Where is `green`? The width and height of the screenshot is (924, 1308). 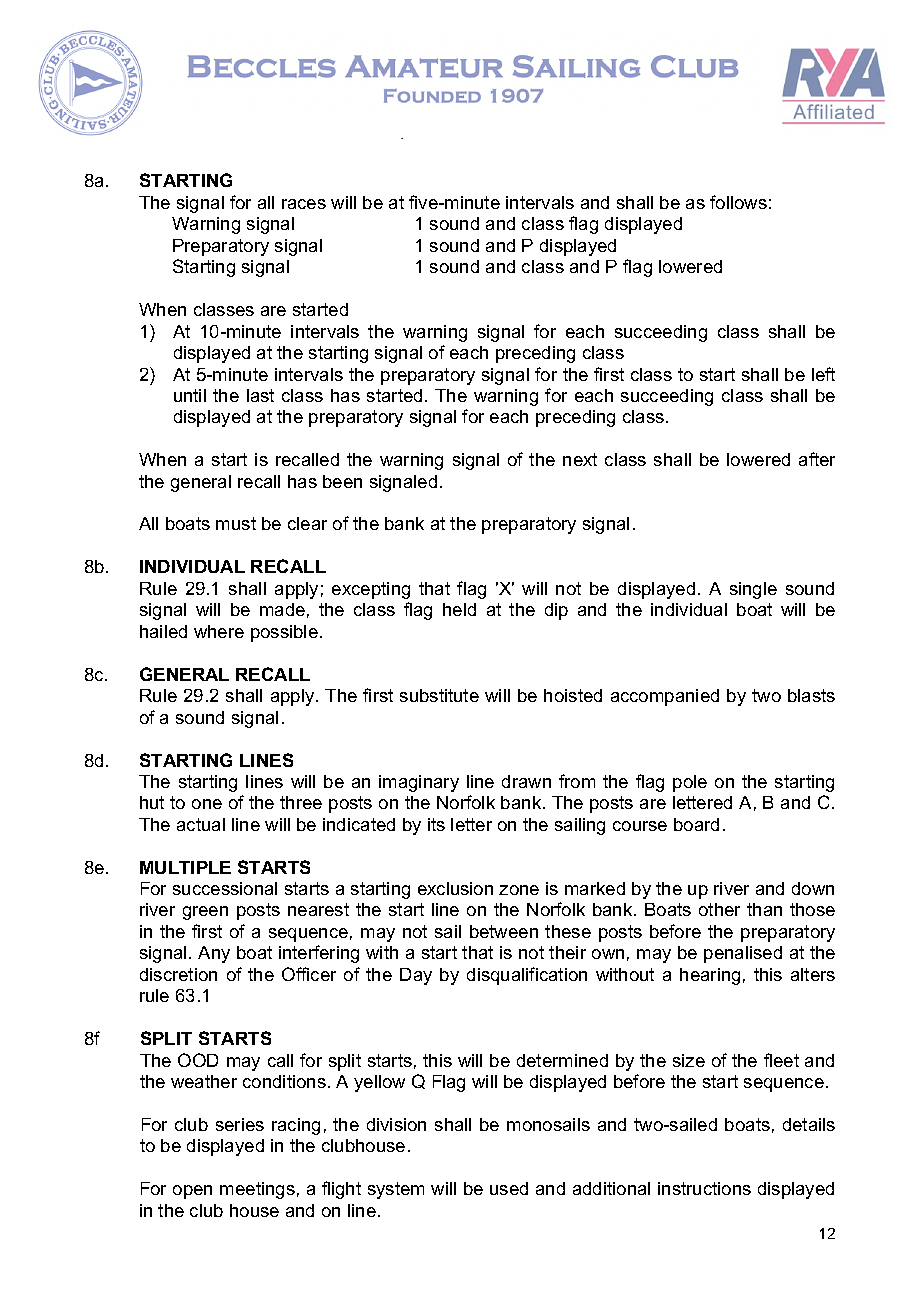 green is located at coordinates (205, 913).
